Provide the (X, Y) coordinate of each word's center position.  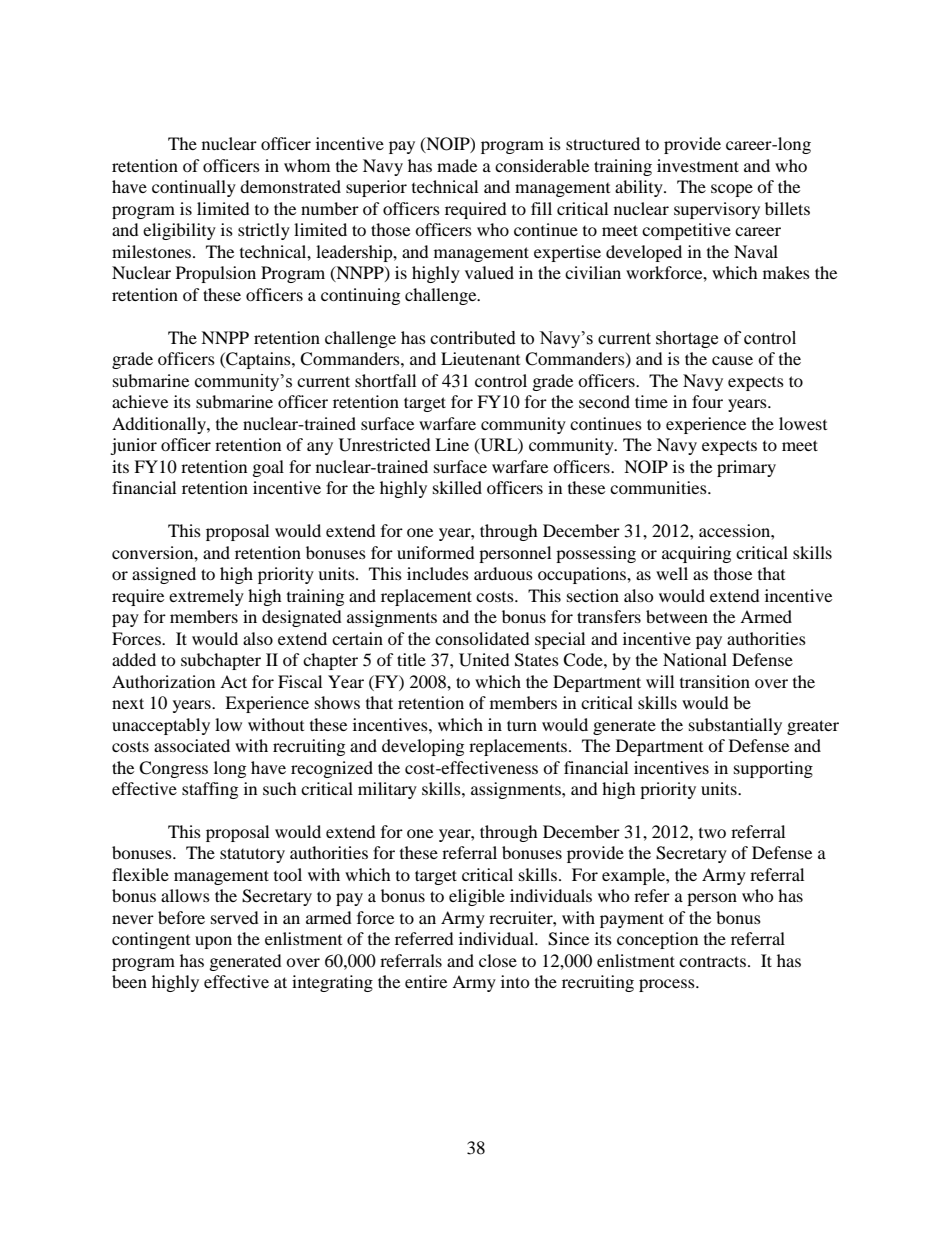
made (457, 165)
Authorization (163, 681)
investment (698, 165)
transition (715, 681)
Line (452, 444)
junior (133, 446)
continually (194, 188)
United (484, 660)
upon (213, 942)
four (707, 401)
